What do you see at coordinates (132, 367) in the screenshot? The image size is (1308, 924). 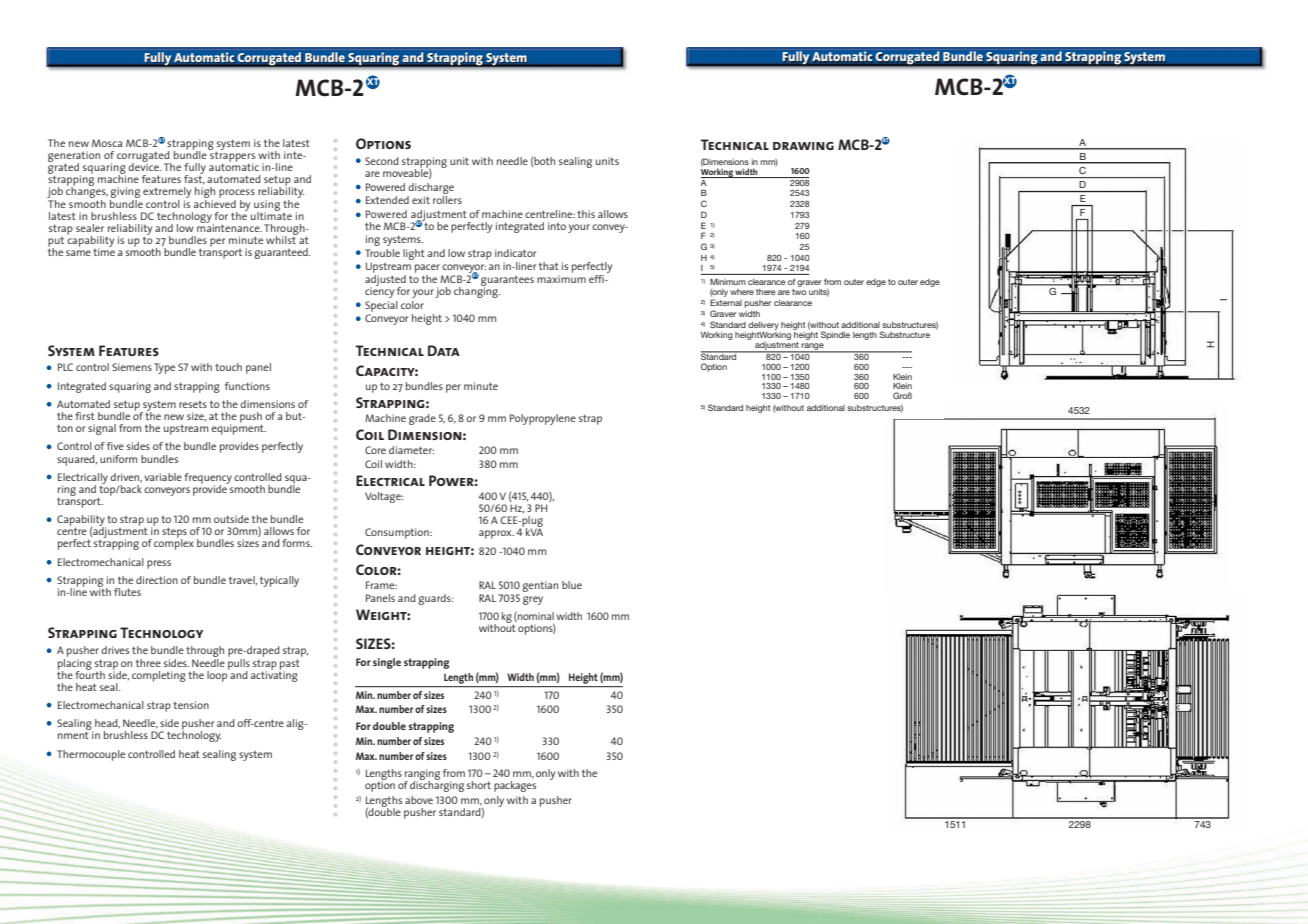 I see `Siemens` at bounding box center [132, 367].
